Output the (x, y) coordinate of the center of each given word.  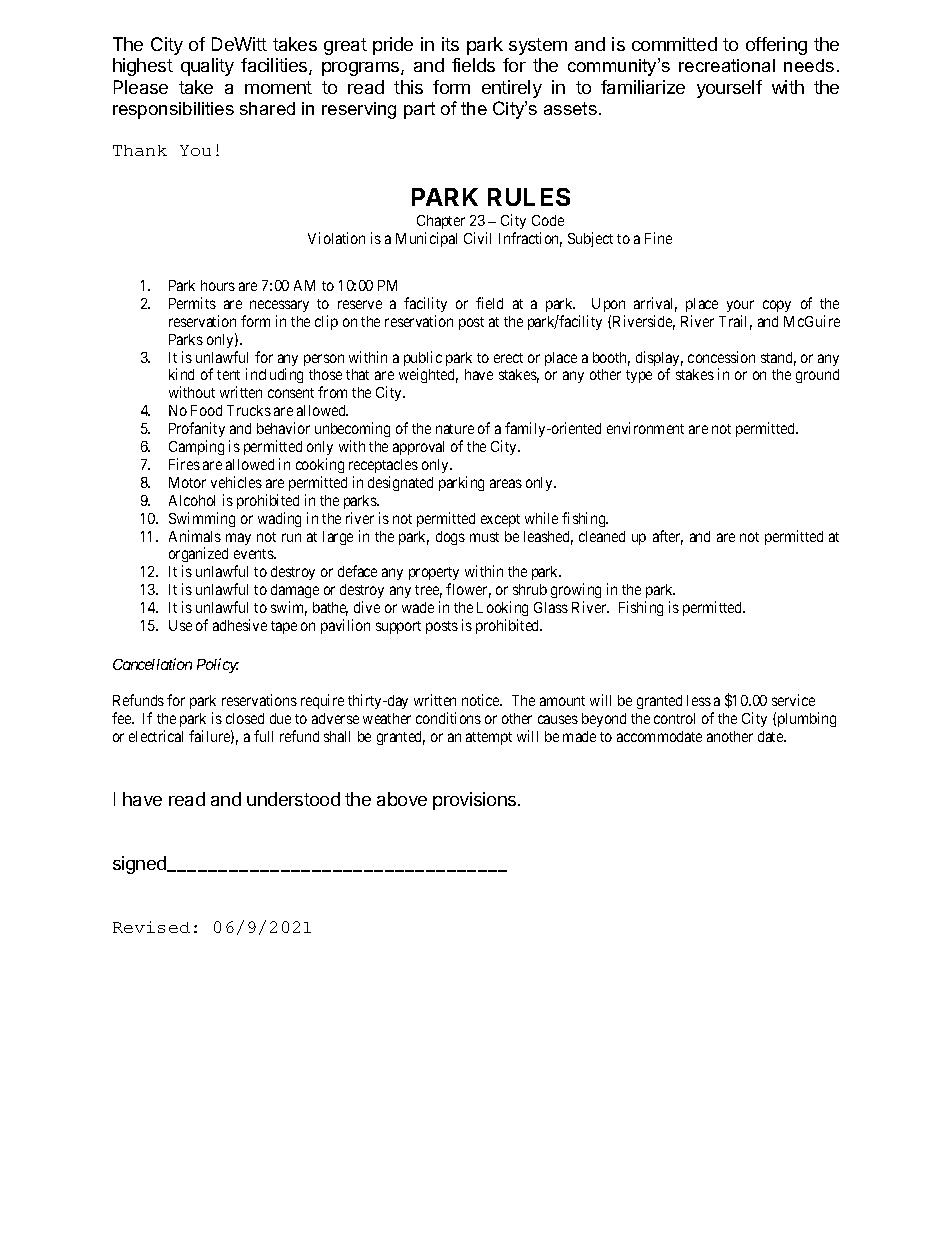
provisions (476, 801)
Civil (477, 238)
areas (506, 483)
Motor (187, 482)
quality (207, 67)
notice (482, 700)
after (668, 537)
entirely (512, 89)
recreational (727, 65)
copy (777, 306)
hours (218, 285)
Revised (151, 927)
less (699, 700)
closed (245, 718)
